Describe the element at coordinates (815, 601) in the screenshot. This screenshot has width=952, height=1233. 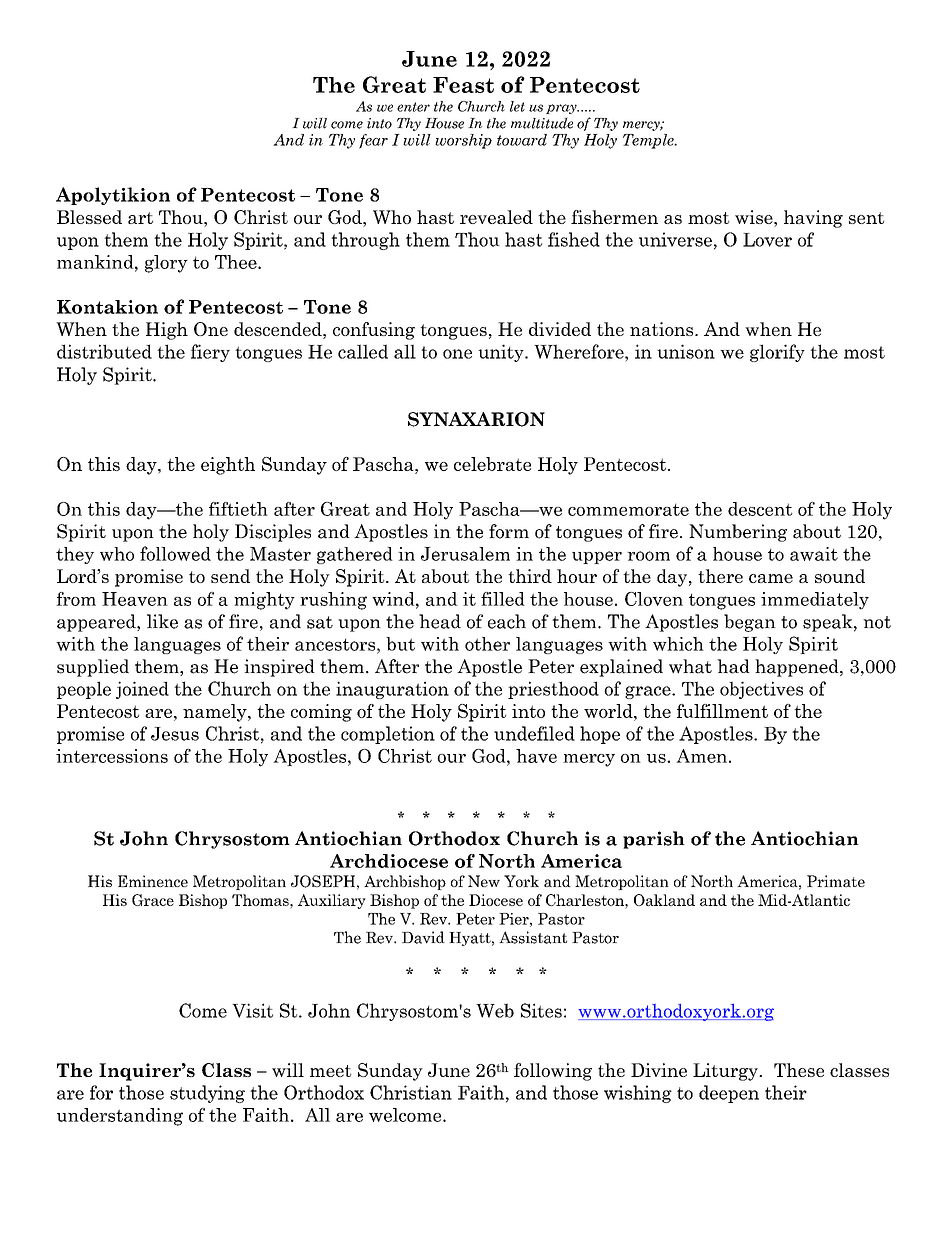
I see `immediately` at that location.
